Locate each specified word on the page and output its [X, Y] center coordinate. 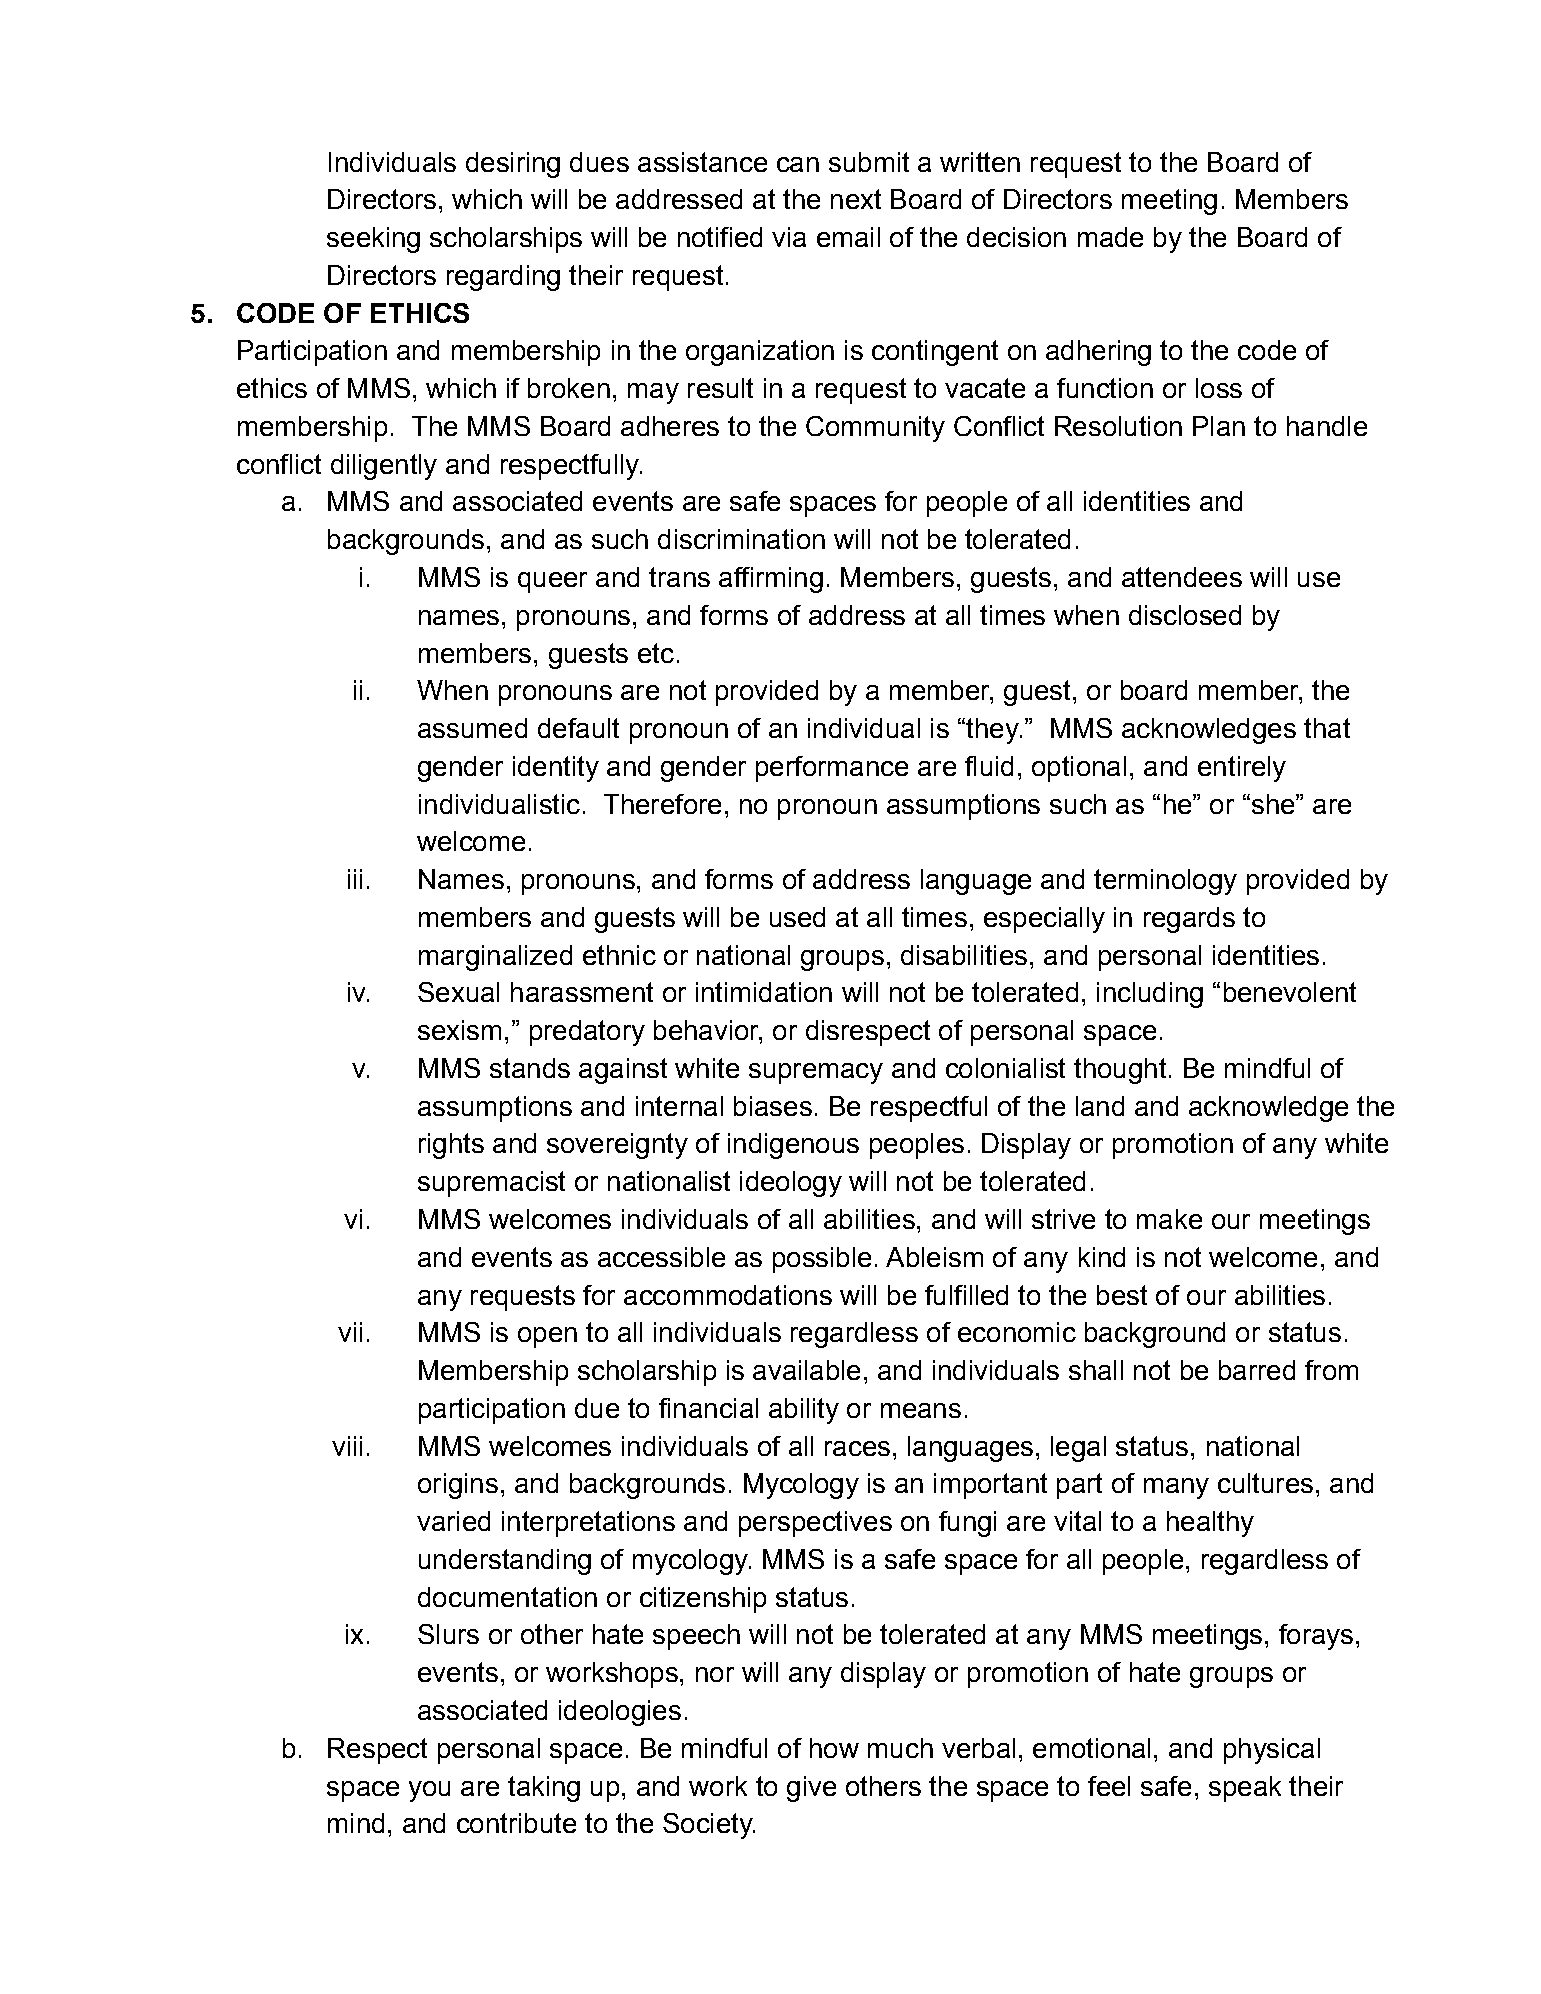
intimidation [764, 992]
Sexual [458, 992]
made [1110, 237]
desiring [513, 165]
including [1150, 995]
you [429, 1791]
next [856, 199]
